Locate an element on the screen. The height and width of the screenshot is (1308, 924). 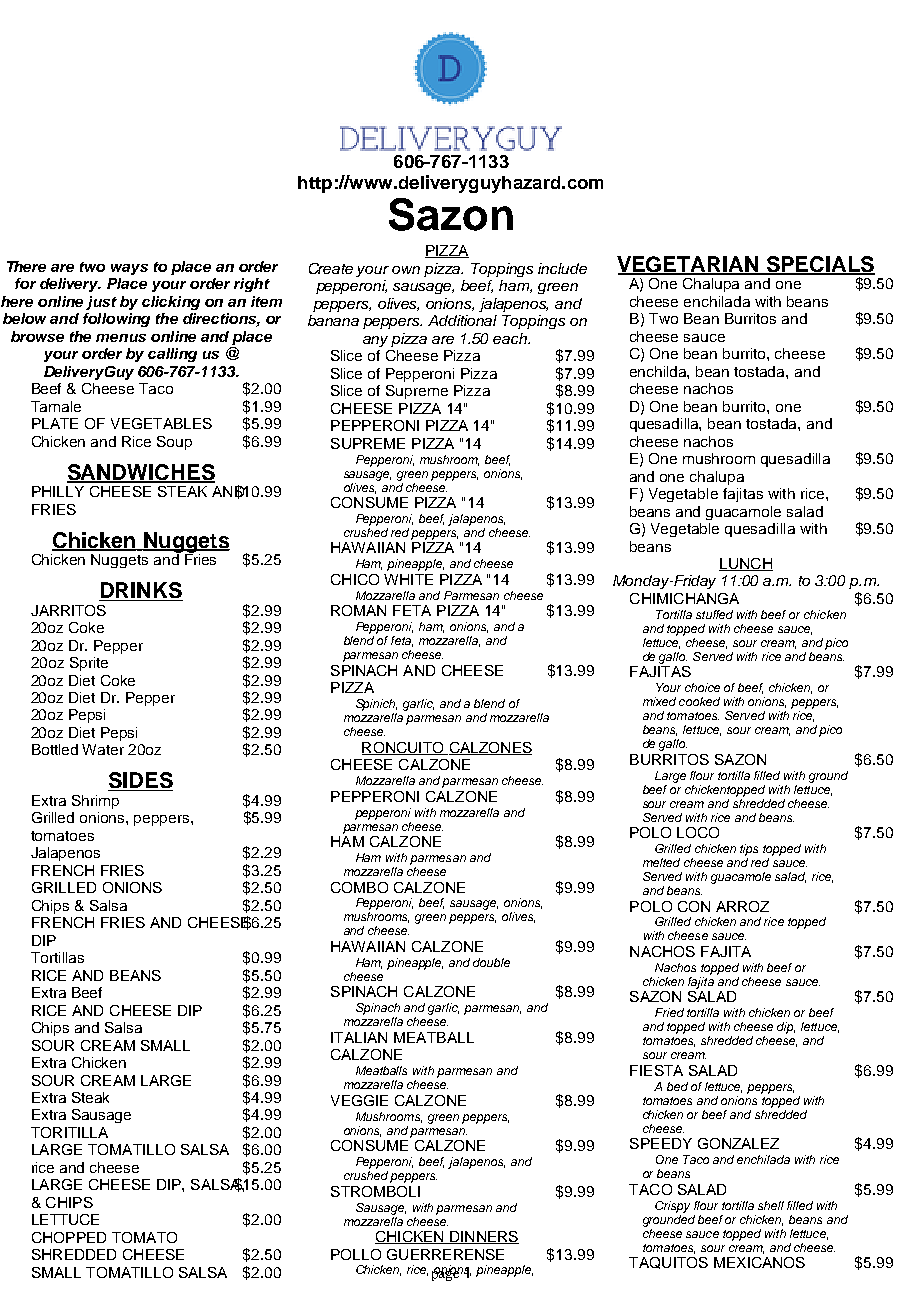
VEGETARIAN is located at coordinates (689, 265).
